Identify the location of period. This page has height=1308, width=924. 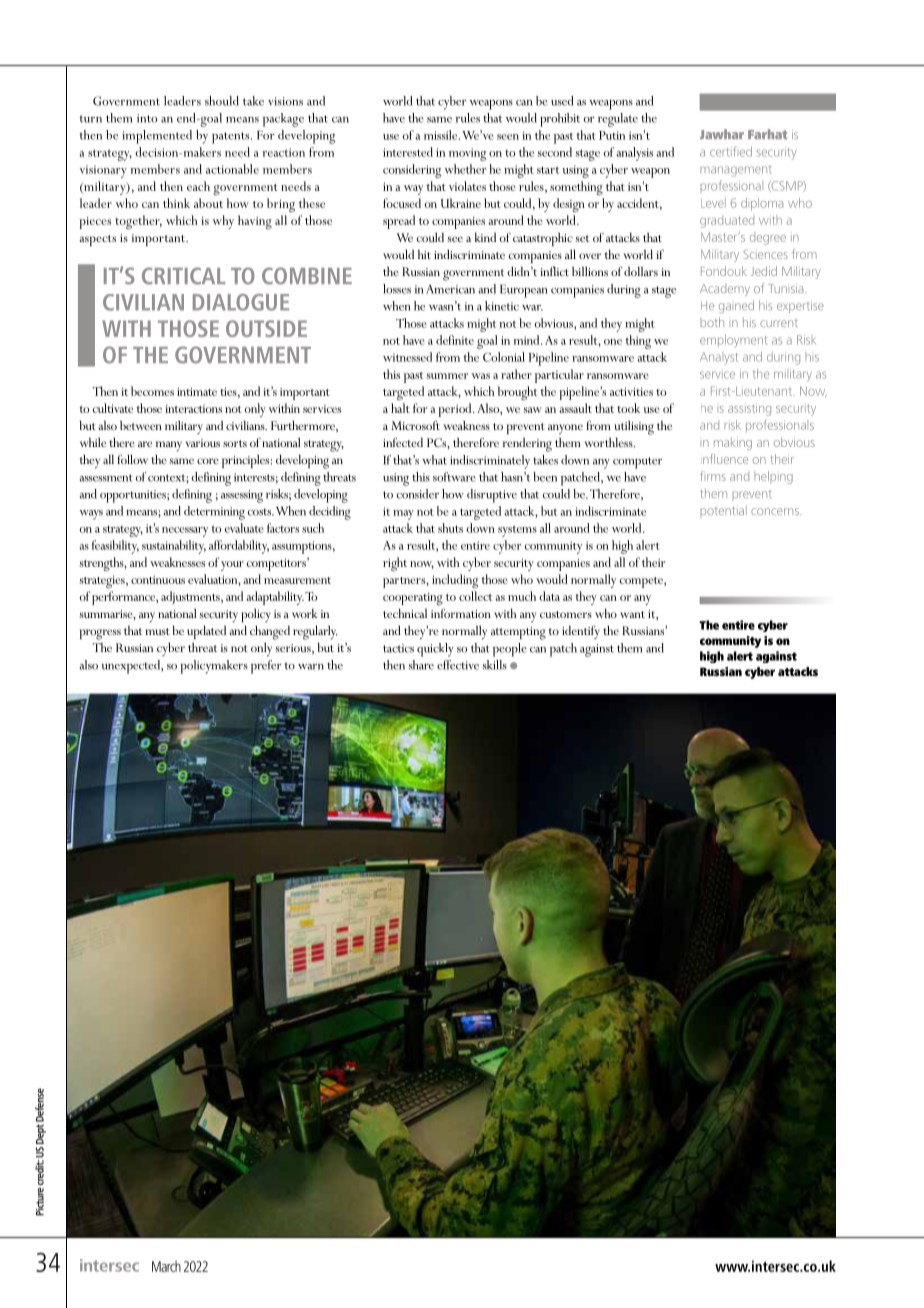
(456, 410).
